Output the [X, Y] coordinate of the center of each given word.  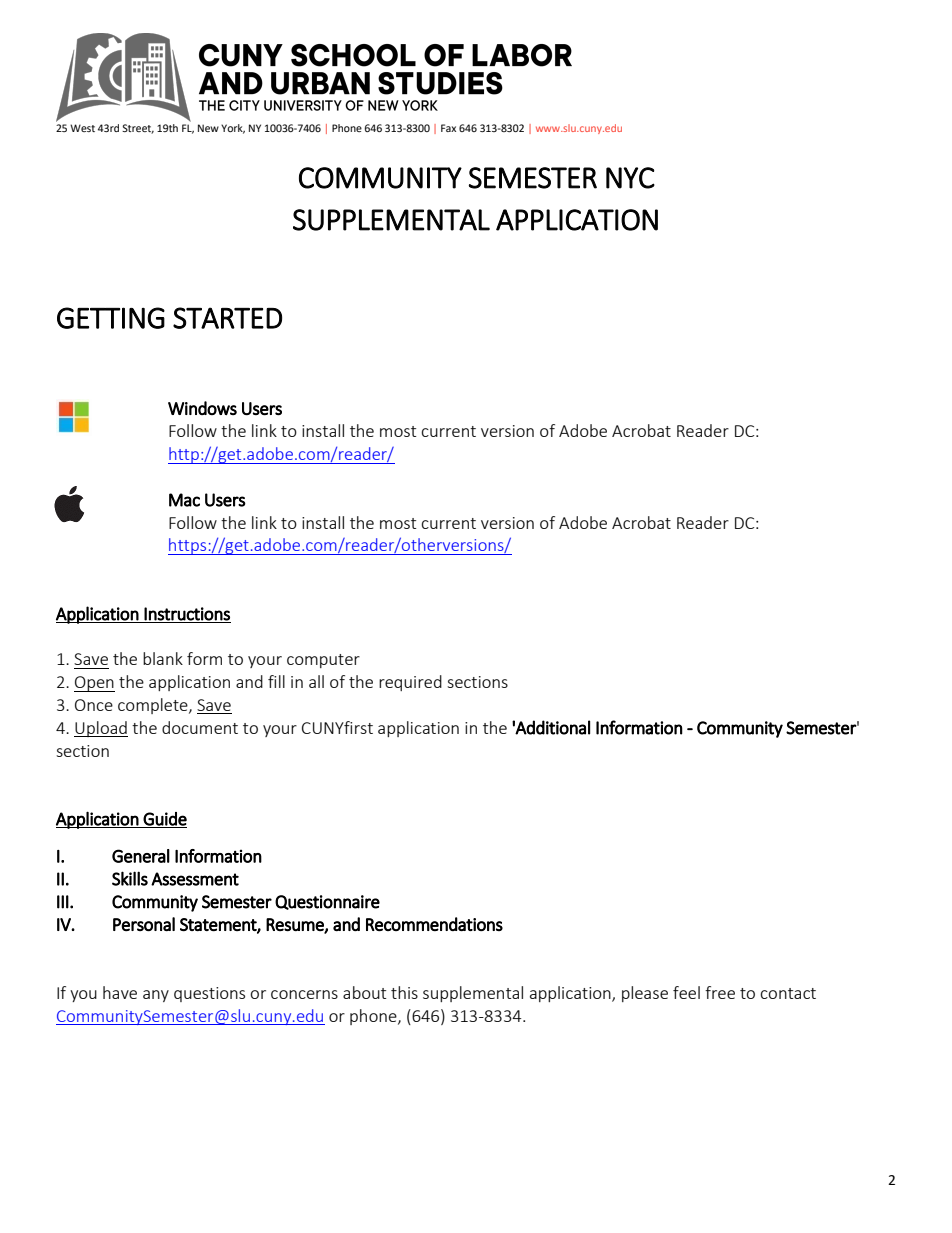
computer [323, 661]
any [156, 996]
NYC [630, 178]
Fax [448, 128]
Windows [202, 408]
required [410, 683]
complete [154, 706]
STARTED [227, 318]
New [208, 128]
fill [276, 681]
